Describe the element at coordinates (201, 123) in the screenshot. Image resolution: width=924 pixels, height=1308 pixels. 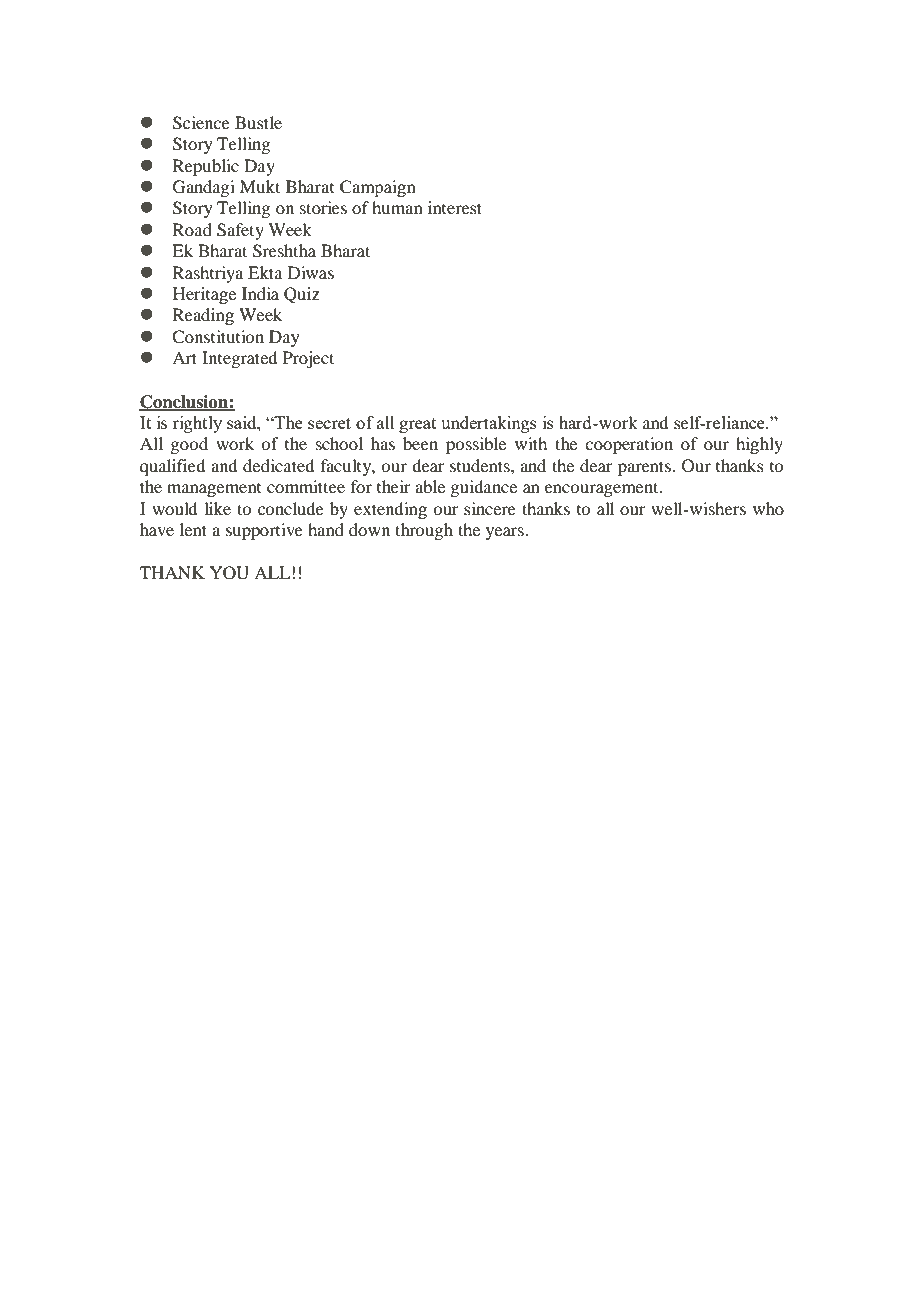
I see `Science` at that location.
